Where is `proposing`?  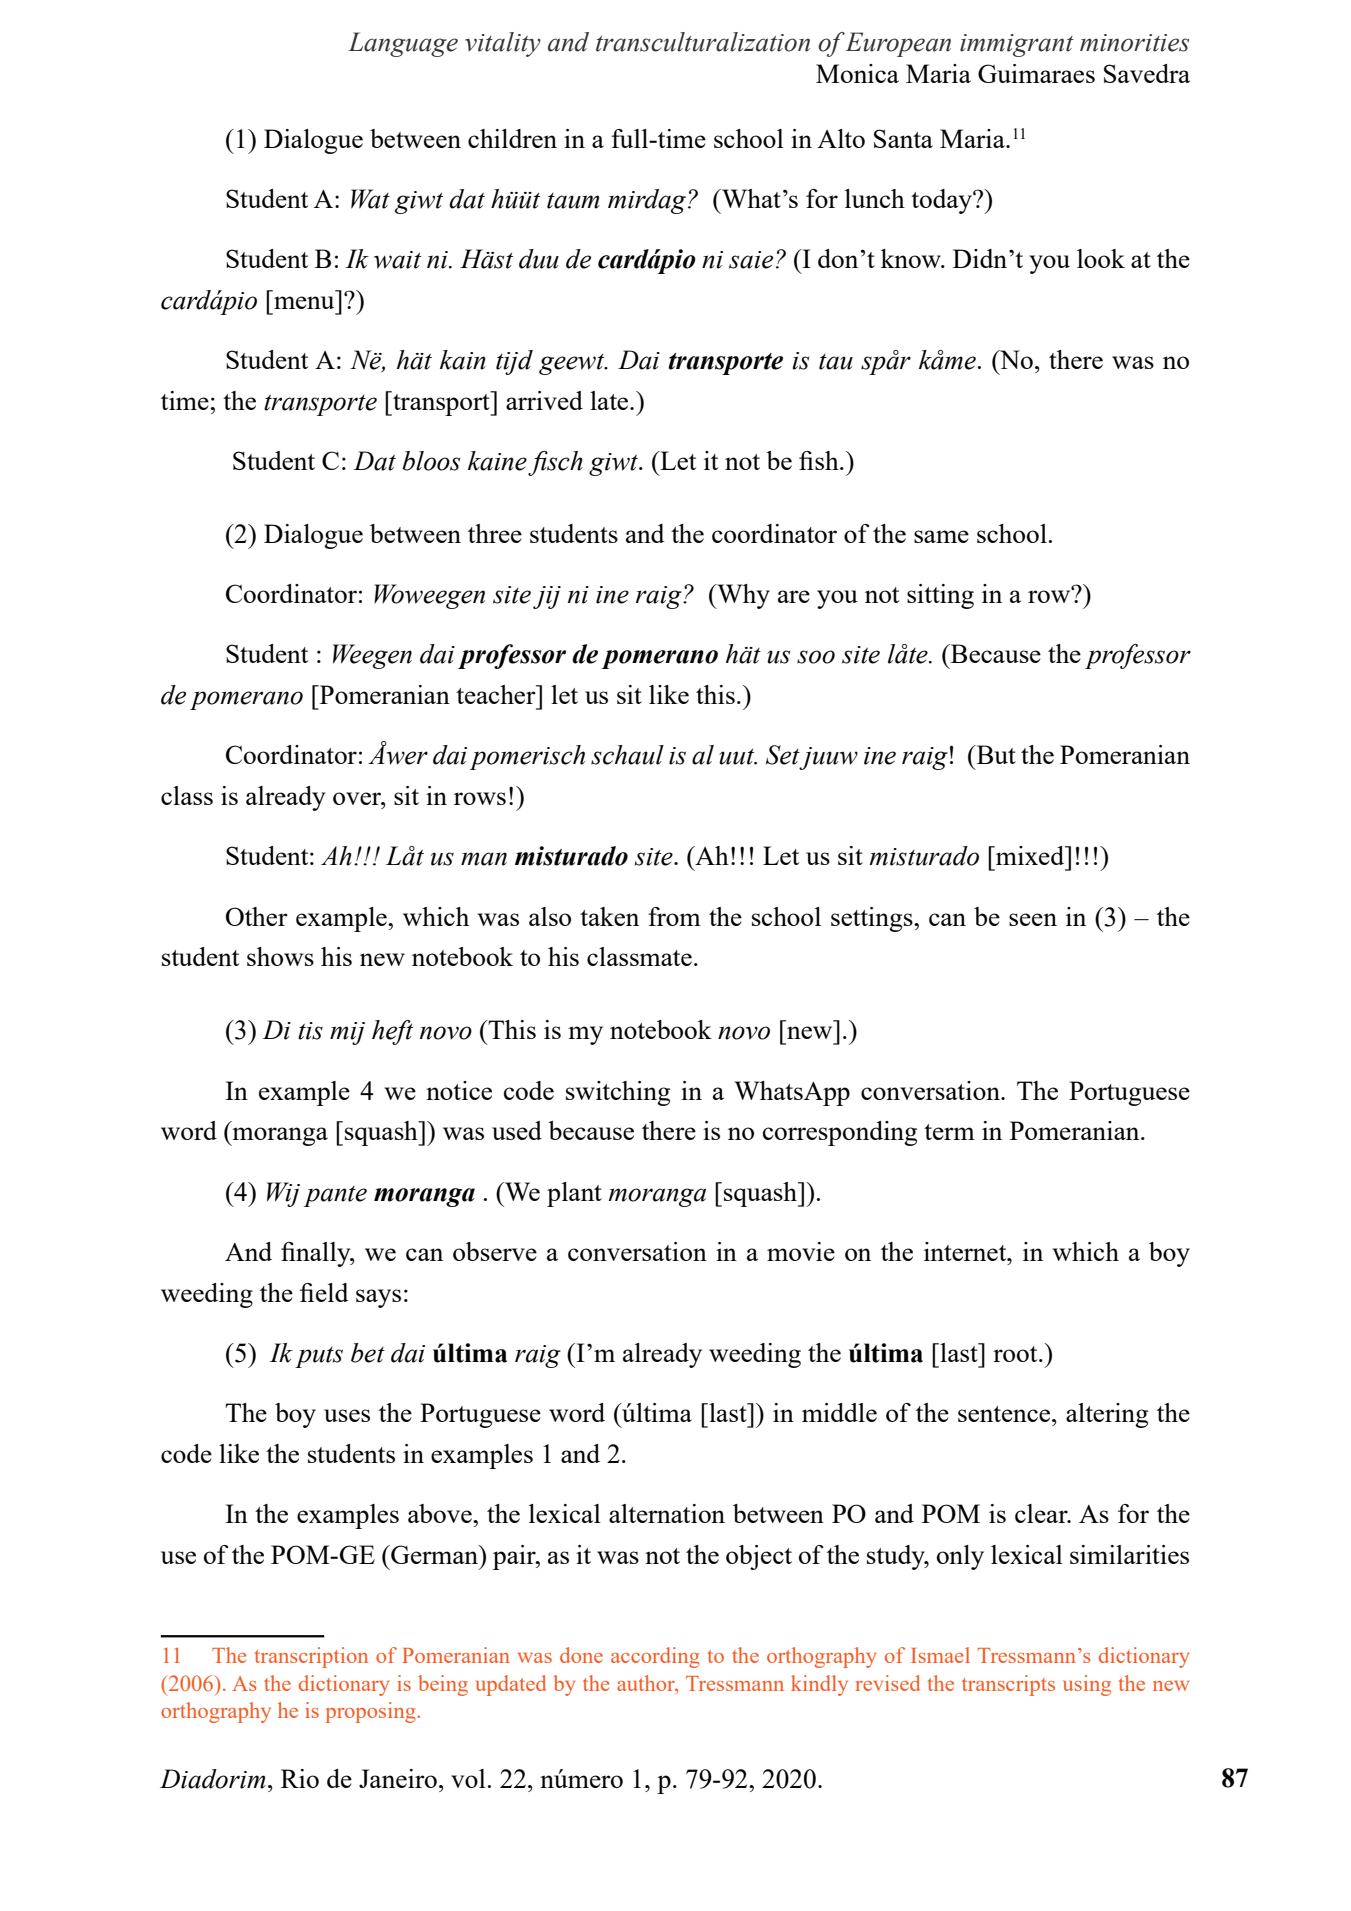 proposing is located at coordinates (371, 1712).
